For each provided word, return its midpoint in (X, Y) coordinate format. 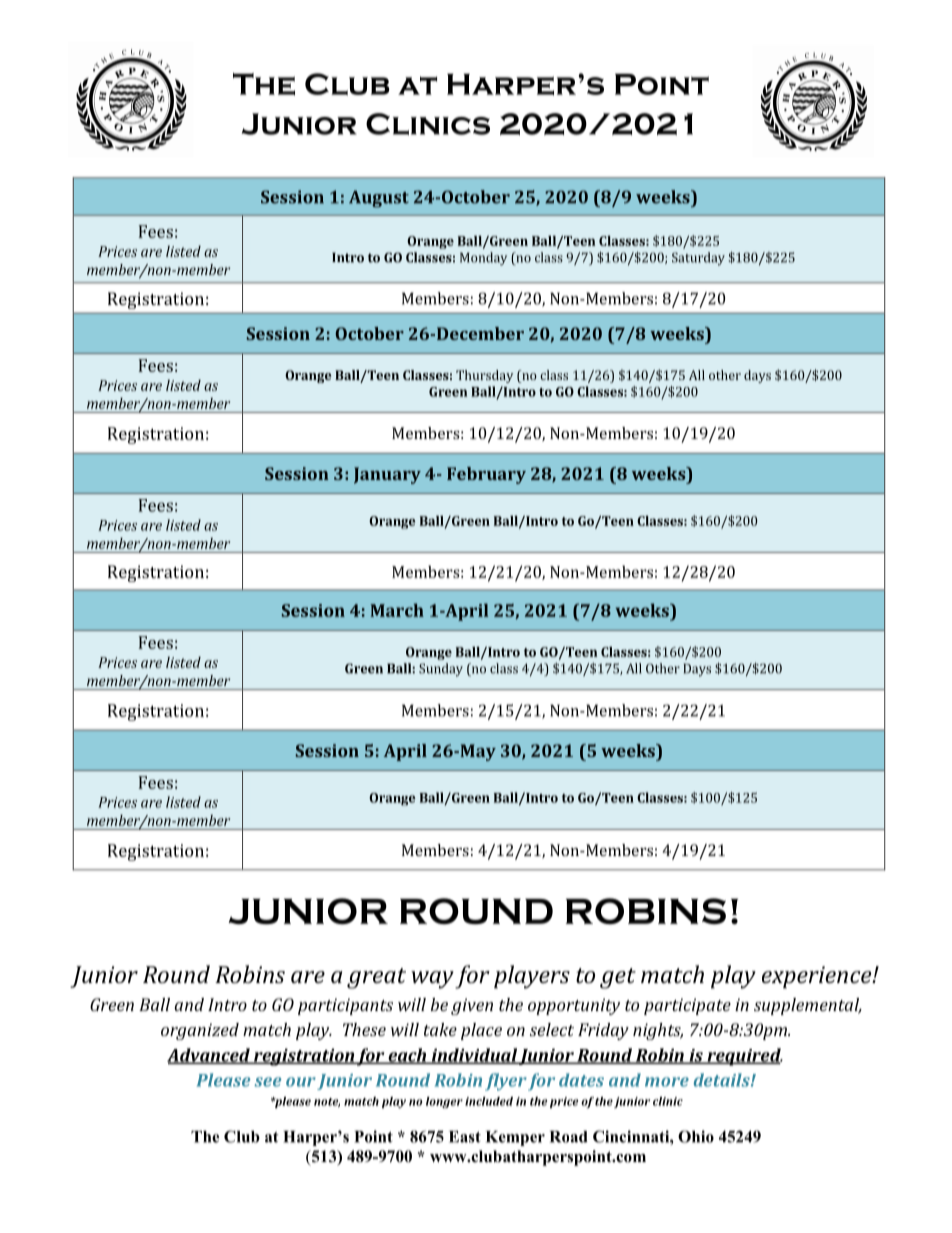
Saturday (698, 259)
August (379, 199)
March (397, 610)
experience (818, 977)
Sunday (441, 670)
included (489, 1101)
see (267, 1082)
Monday (483, 259)
